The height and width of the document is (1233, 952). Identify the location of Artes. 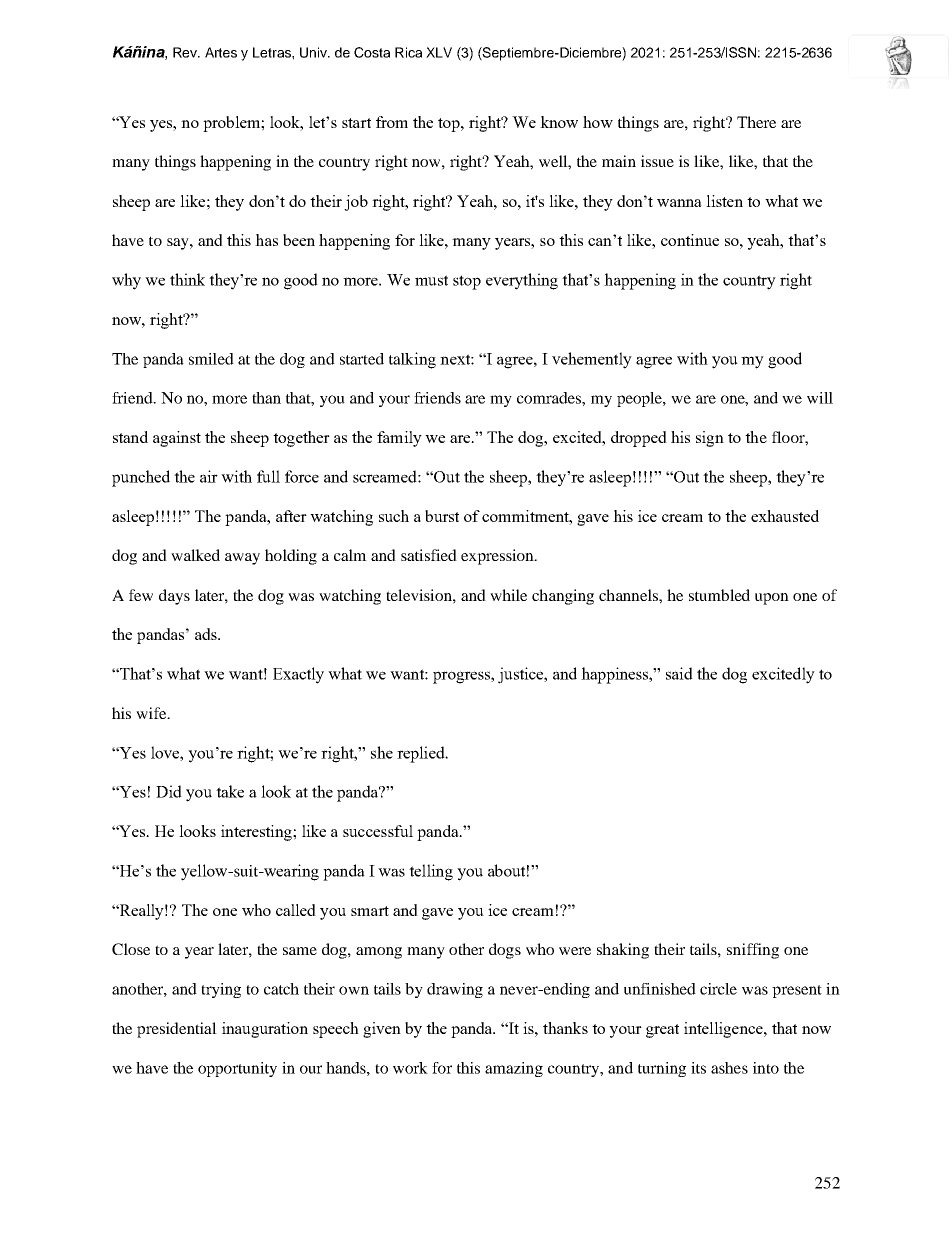
(221, 52).
